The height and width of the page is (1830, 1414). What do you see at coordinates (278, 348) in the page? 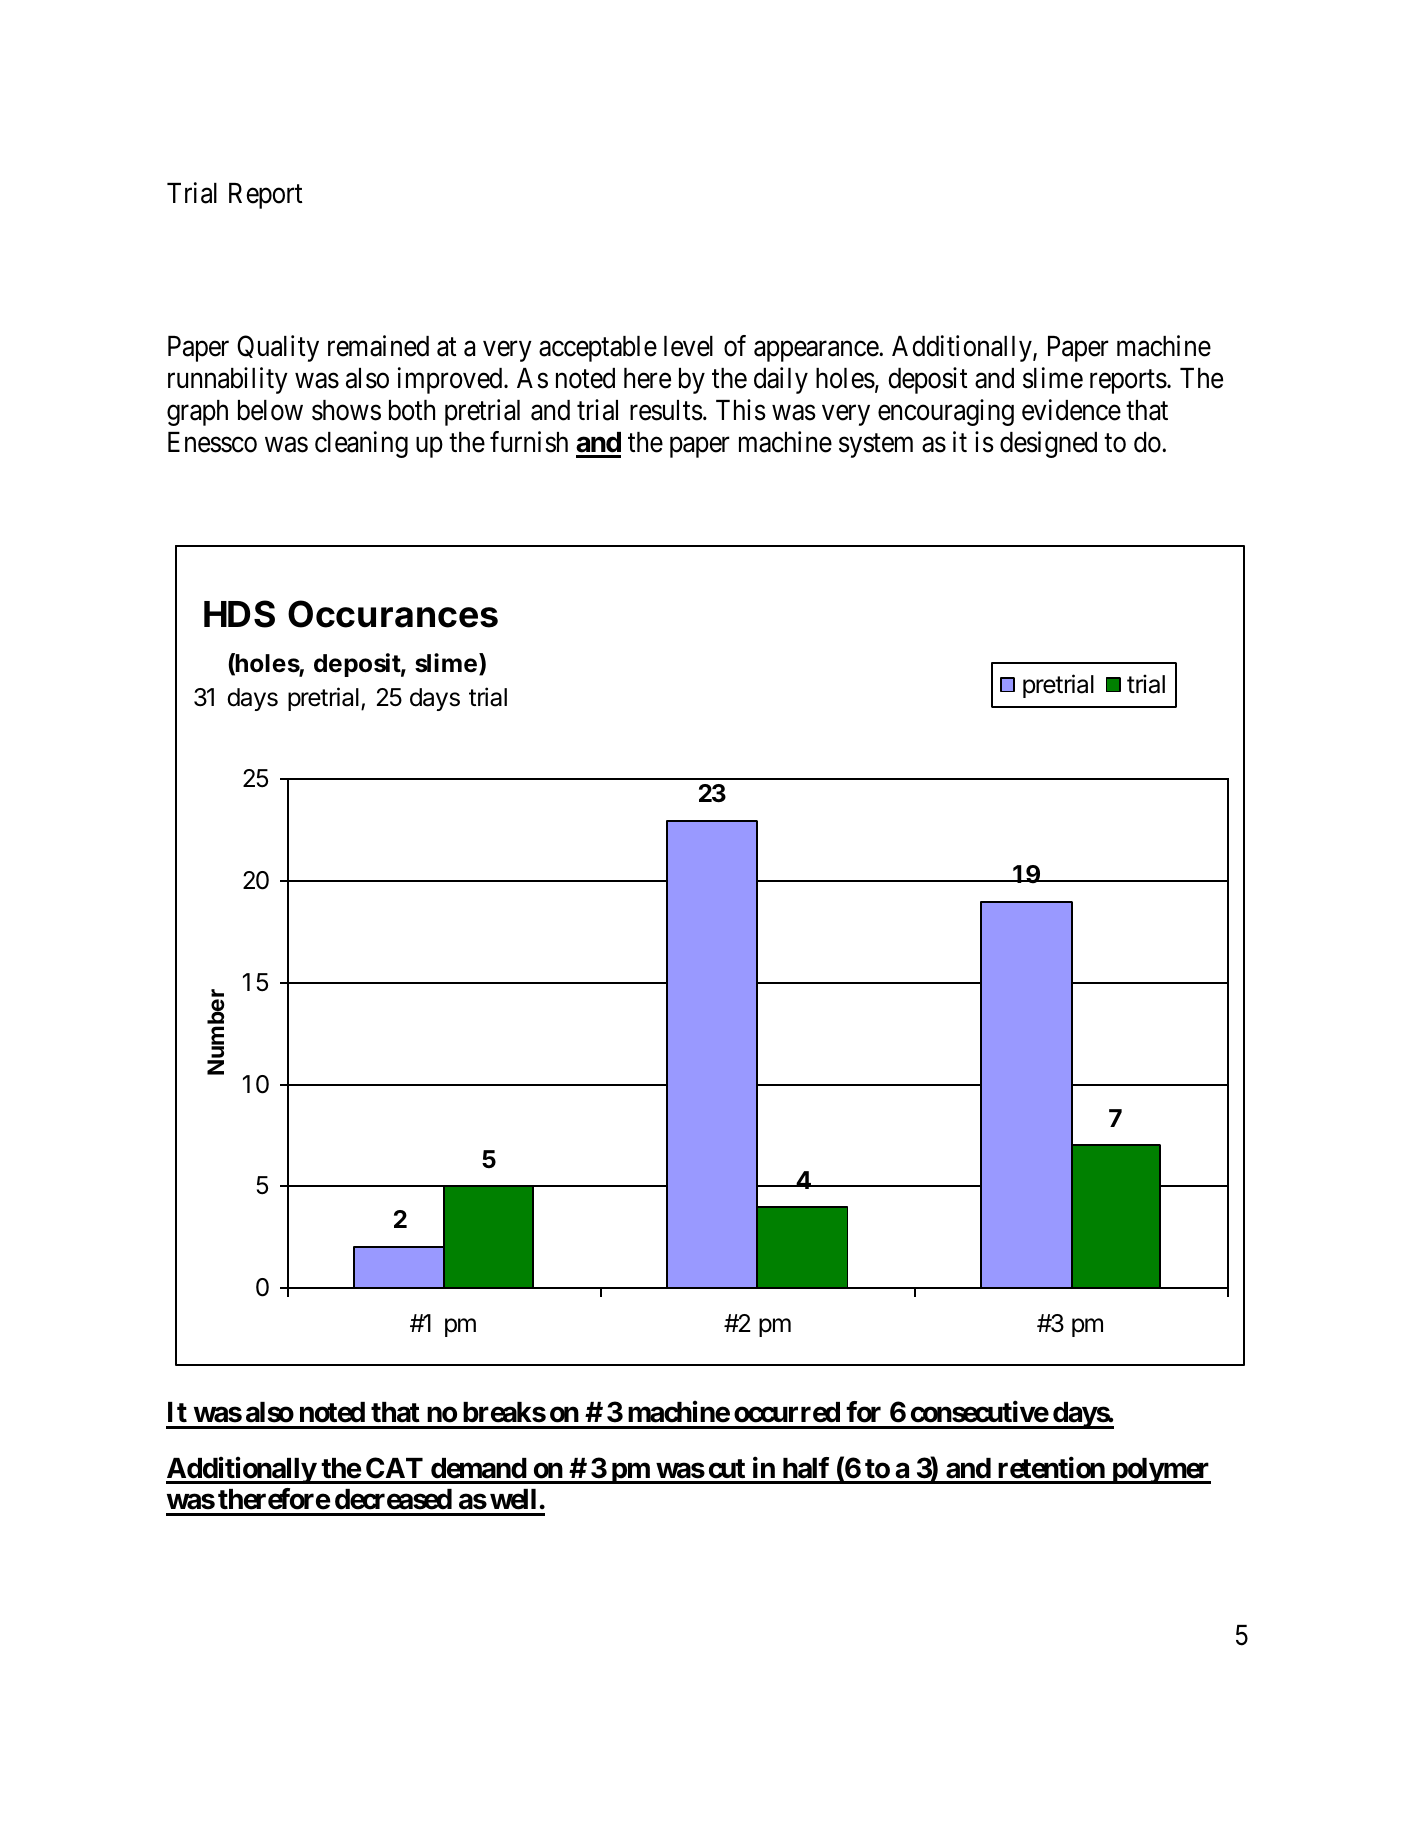
I see `Quality` at bounding box center [278, 348].
